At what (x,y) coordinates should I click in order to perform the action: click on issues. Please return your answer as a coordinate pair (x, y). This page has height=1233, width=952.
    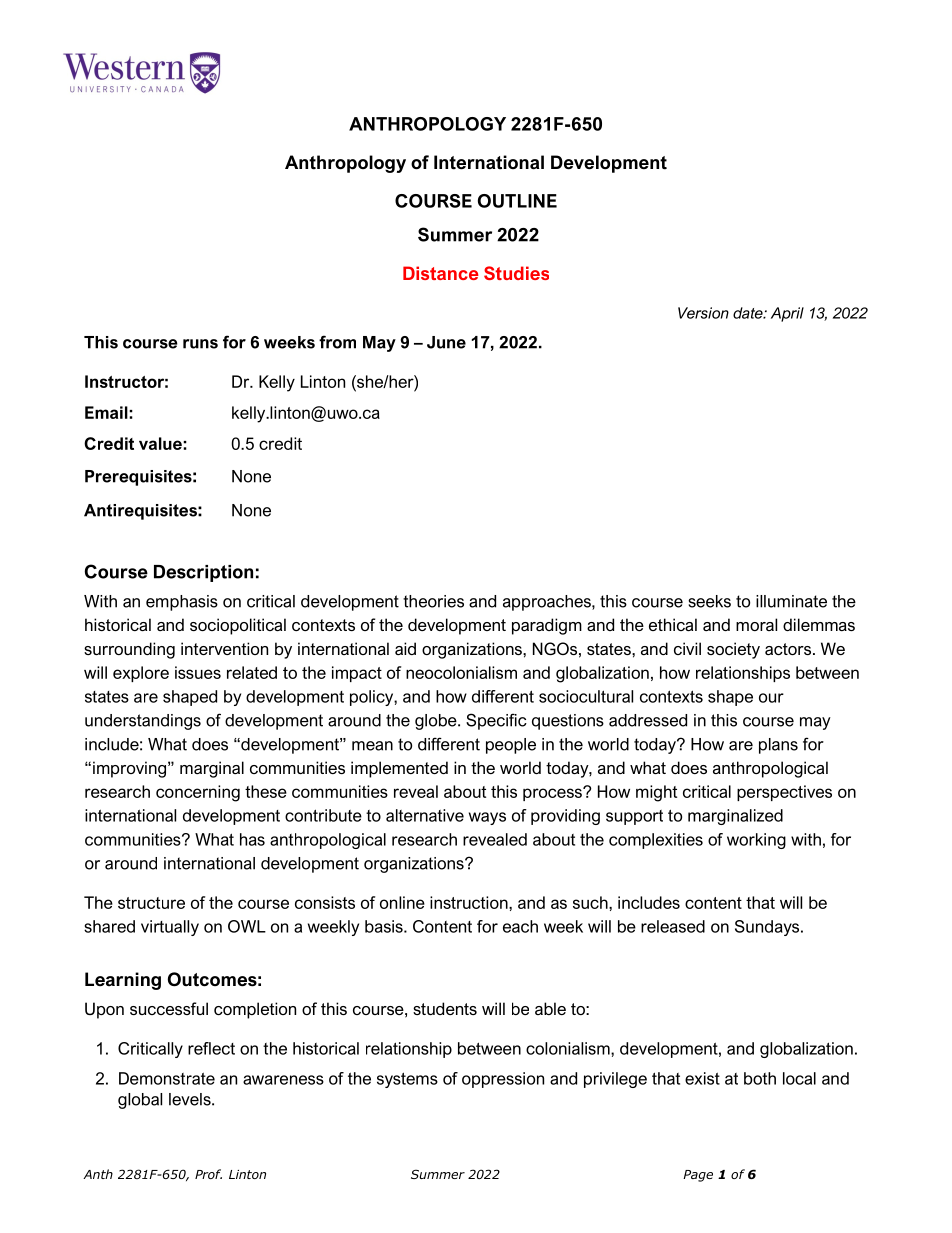
    Looking at the image, I should click on (198, 672).
